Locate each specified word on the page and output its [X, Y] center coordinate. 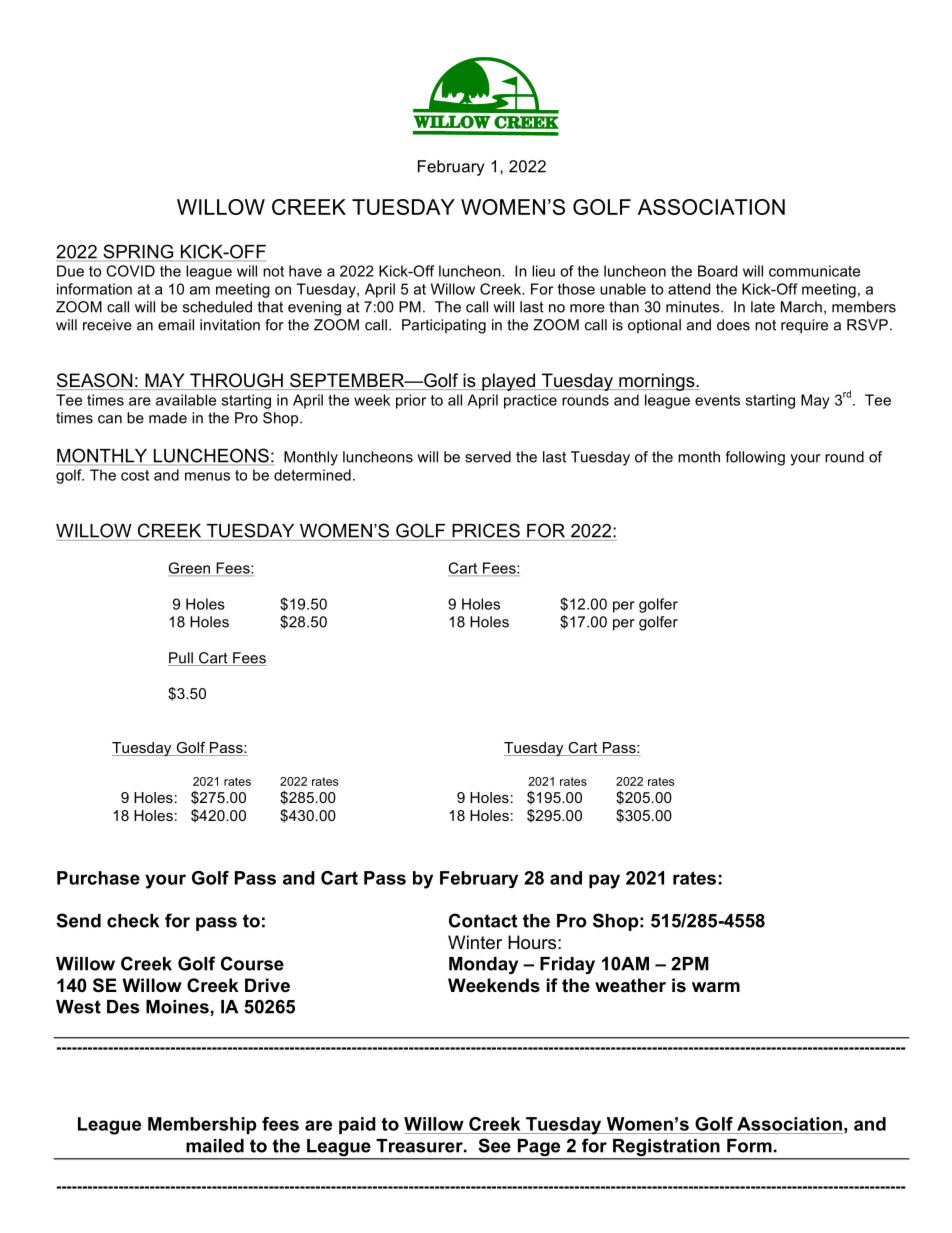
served [488, 457]
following [755, 458]
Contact [483, 920]
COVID [131, 271]
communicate [814, 271]
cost [135, 475]
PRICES [486, 530]
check [133, 921]
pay [604, 881]
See [494, 1145]
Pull [181, 659]
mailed [215, 1146]
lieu [543, 271]
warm [716, 987]
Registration [666, 1149]
